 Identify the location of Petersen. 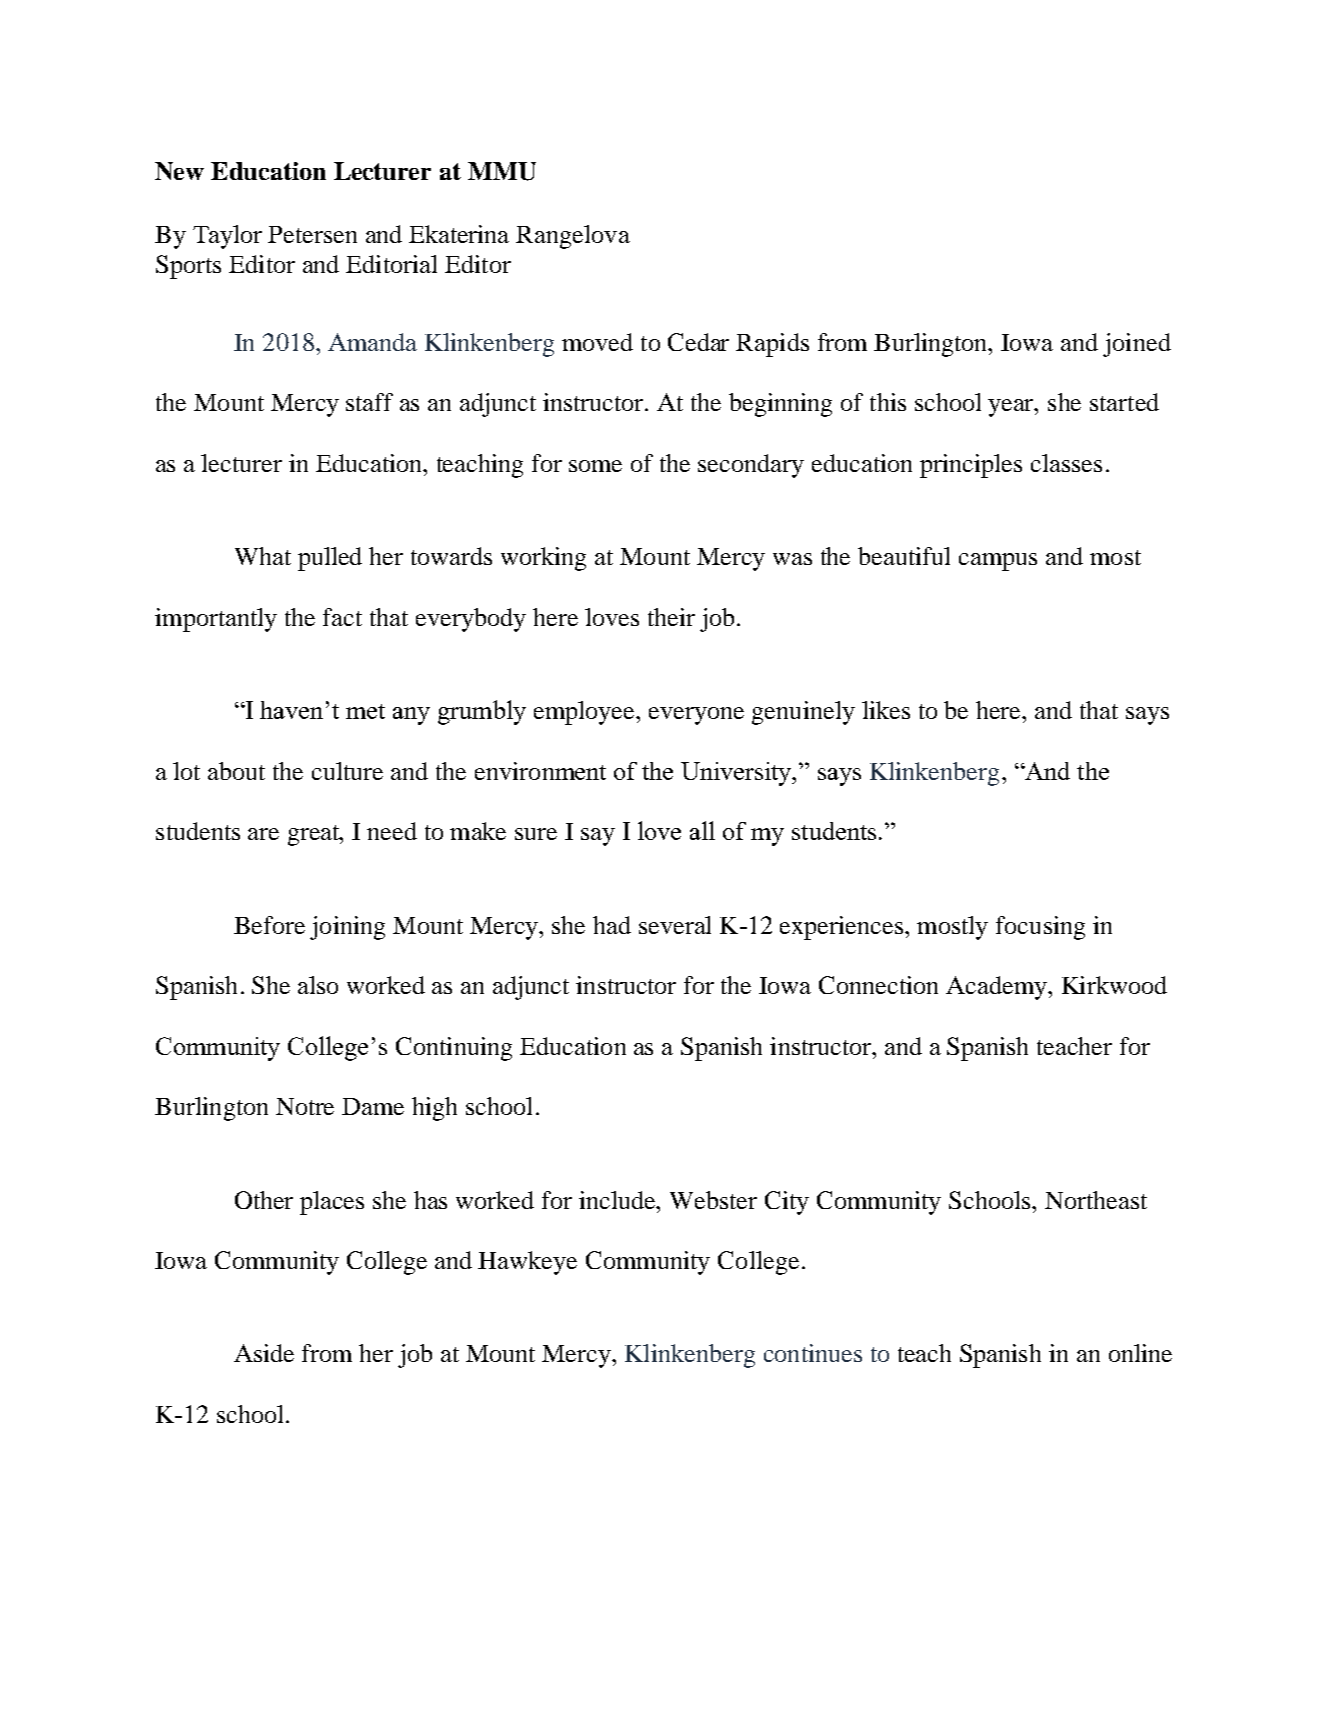
(312, 234).
